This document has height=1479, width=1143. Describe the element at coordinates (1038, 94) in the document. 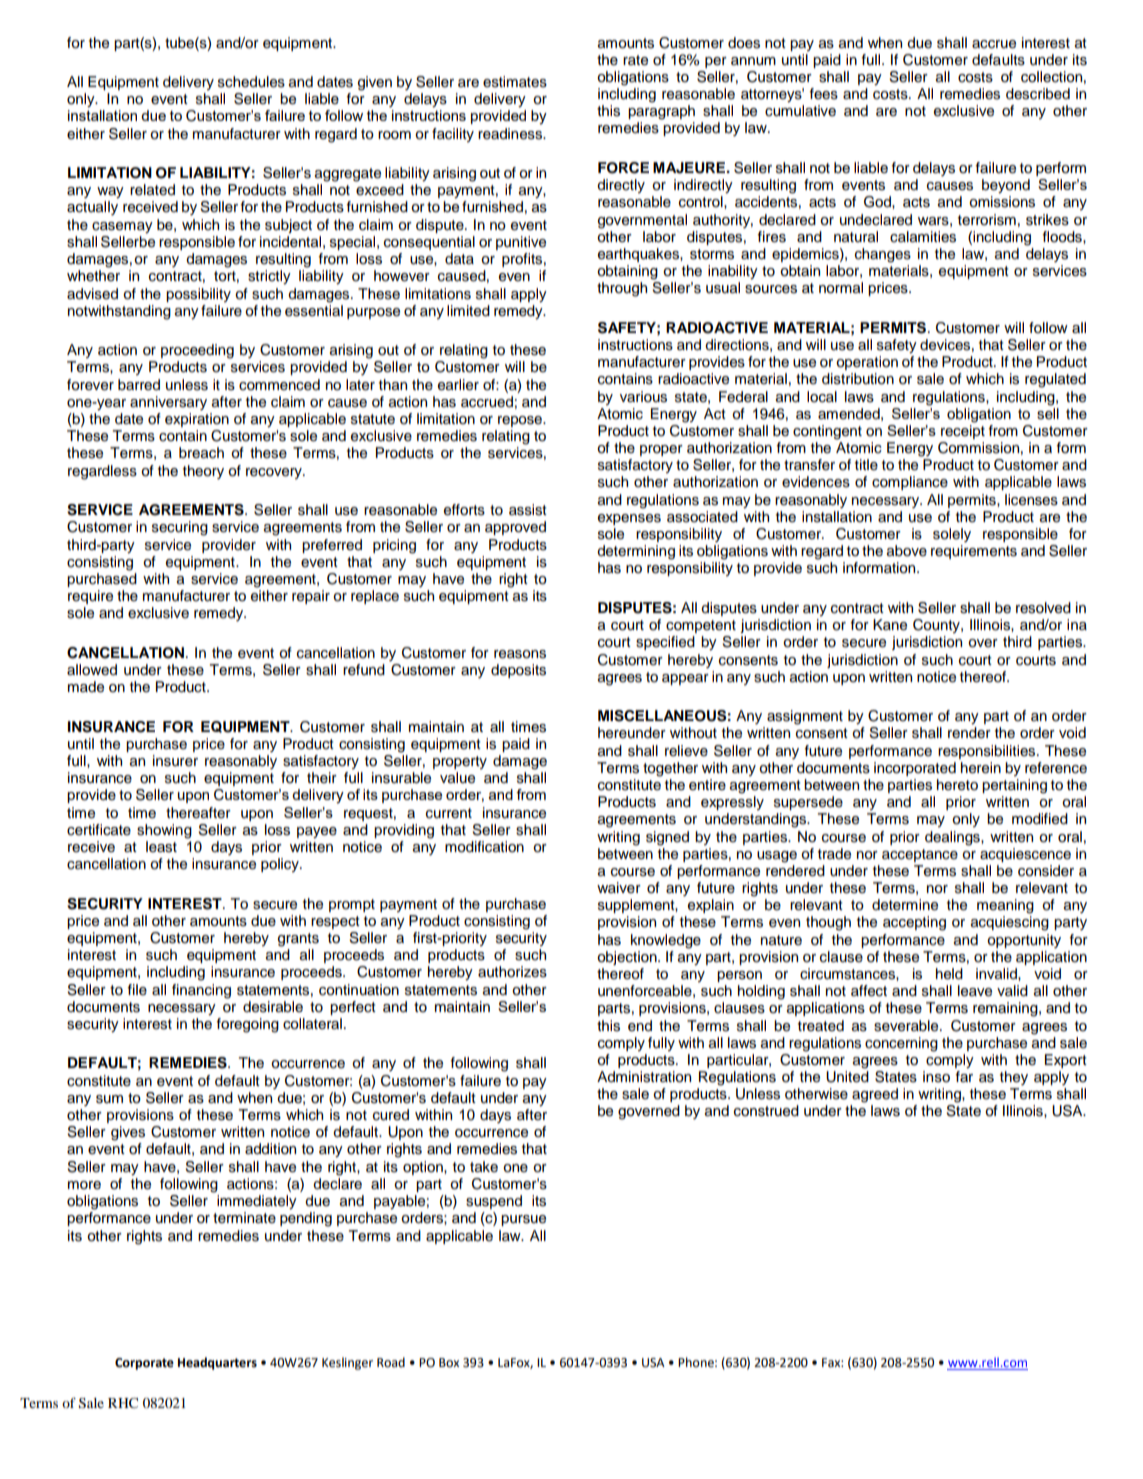

I see `described` at that location.
